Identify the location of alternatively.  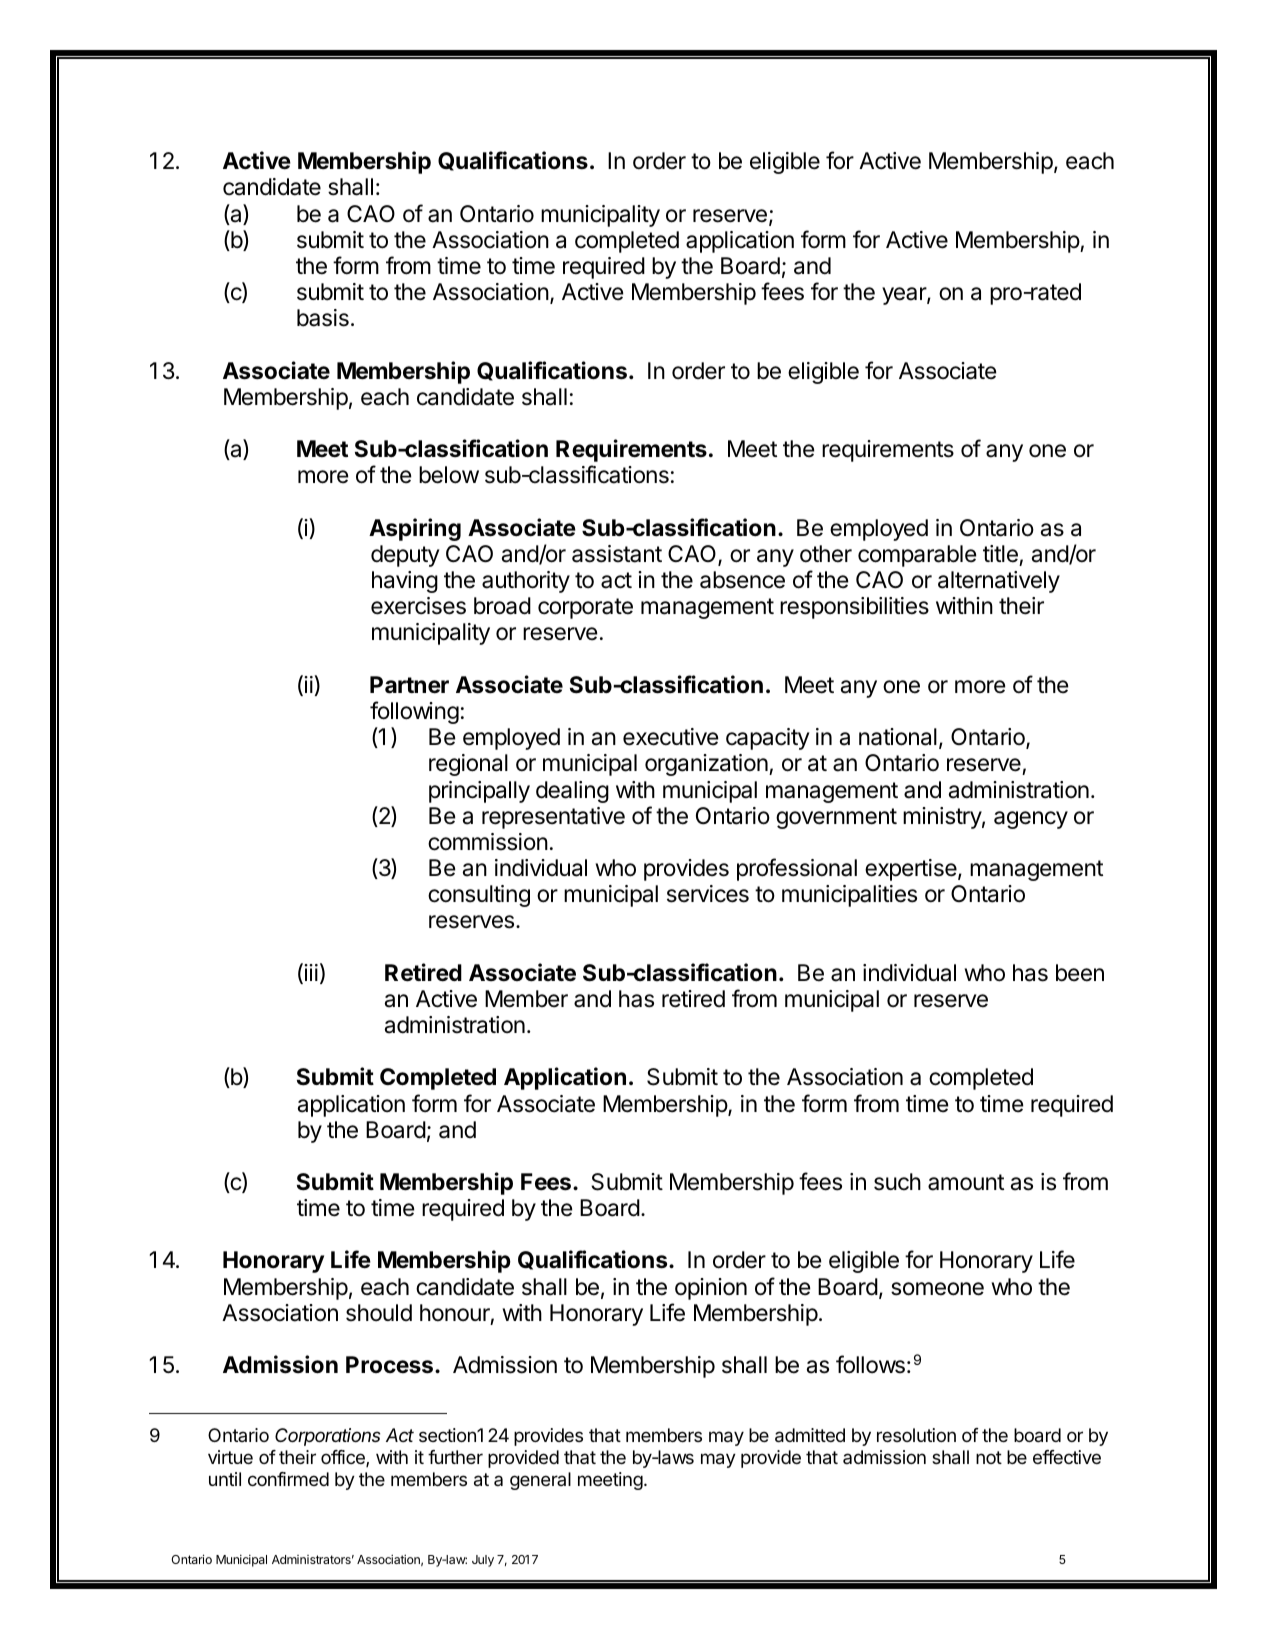
(999, 582).
